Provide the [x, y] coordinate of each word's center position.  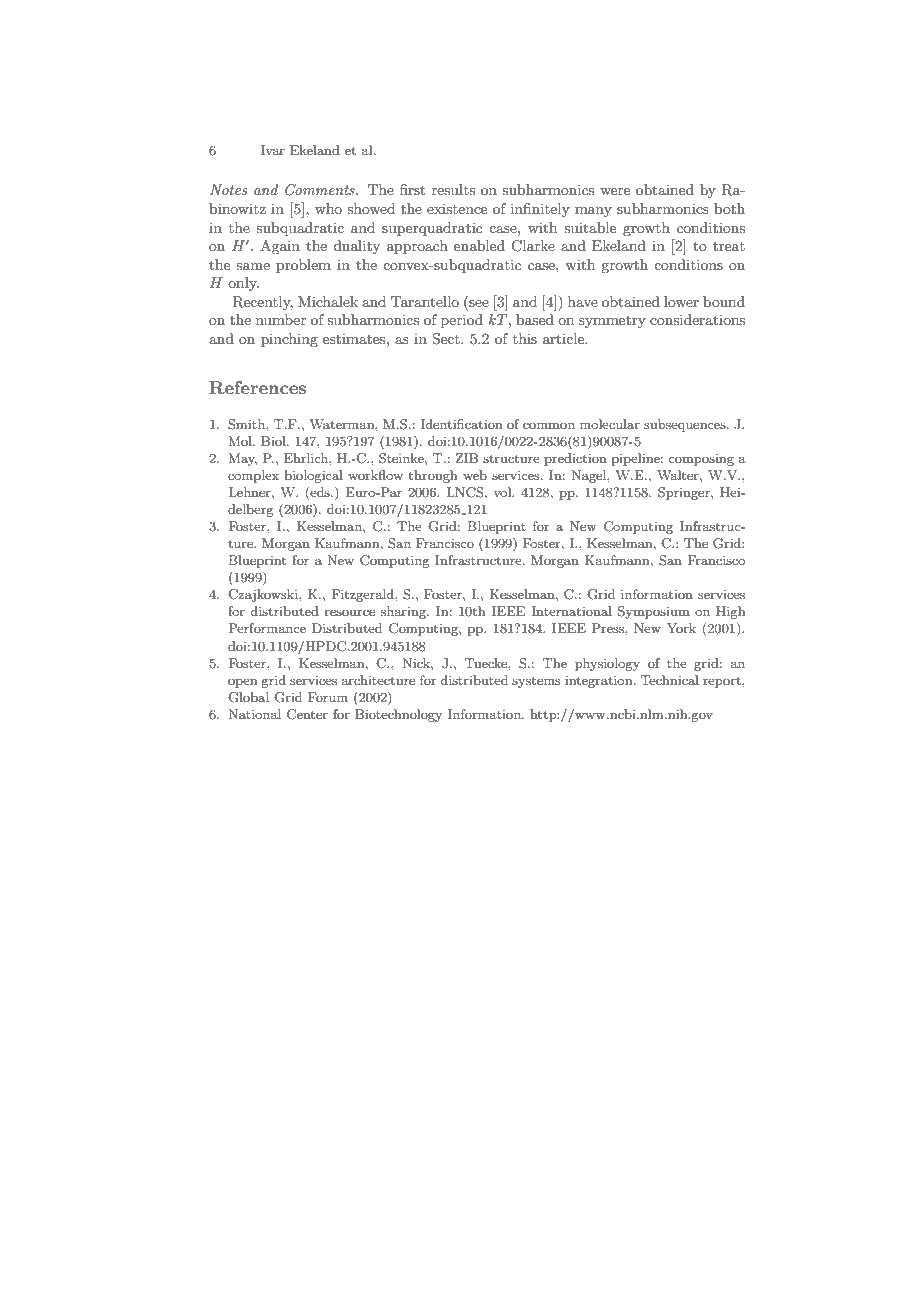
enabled [479, 245]
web [475, 475]
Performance [267, 628]
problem [303, 266]
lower [681, 301]
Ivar [273, 150]
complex [253, 476]
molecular [610, 424]
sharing [404, 612]
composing [701, 460]
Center [307, 714]
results [453, 189]
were [615, 191]
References [257, 388]
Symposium [654, 612]
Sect [447, 339]
